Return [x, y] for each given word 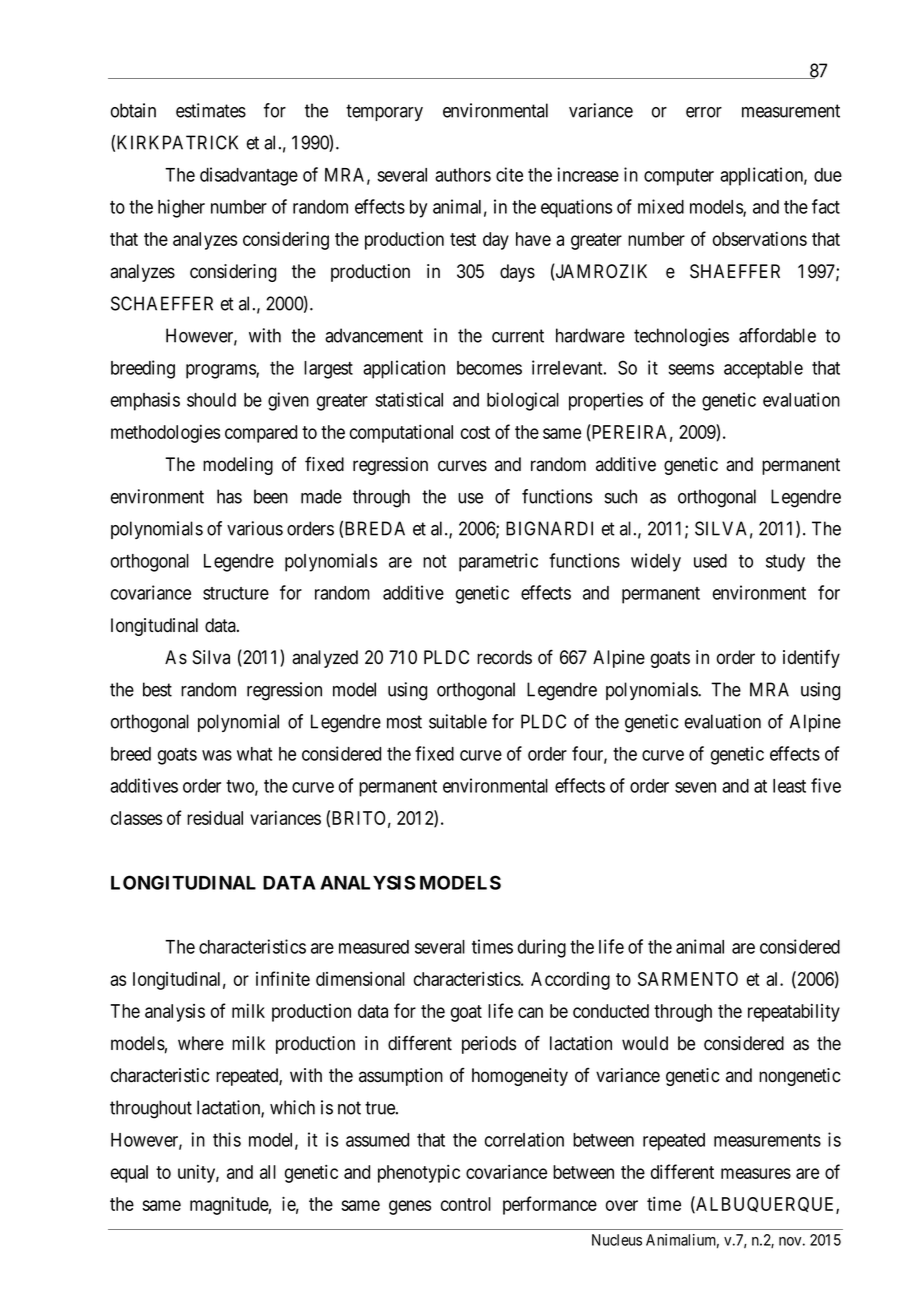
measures [756, 1173]
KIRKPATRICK [177, 142]
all [268, 1172]
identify [811, 659]
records [504, 657]
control [466, 1204]
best [157, 689]
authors [463, 175]
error [704, 112]
